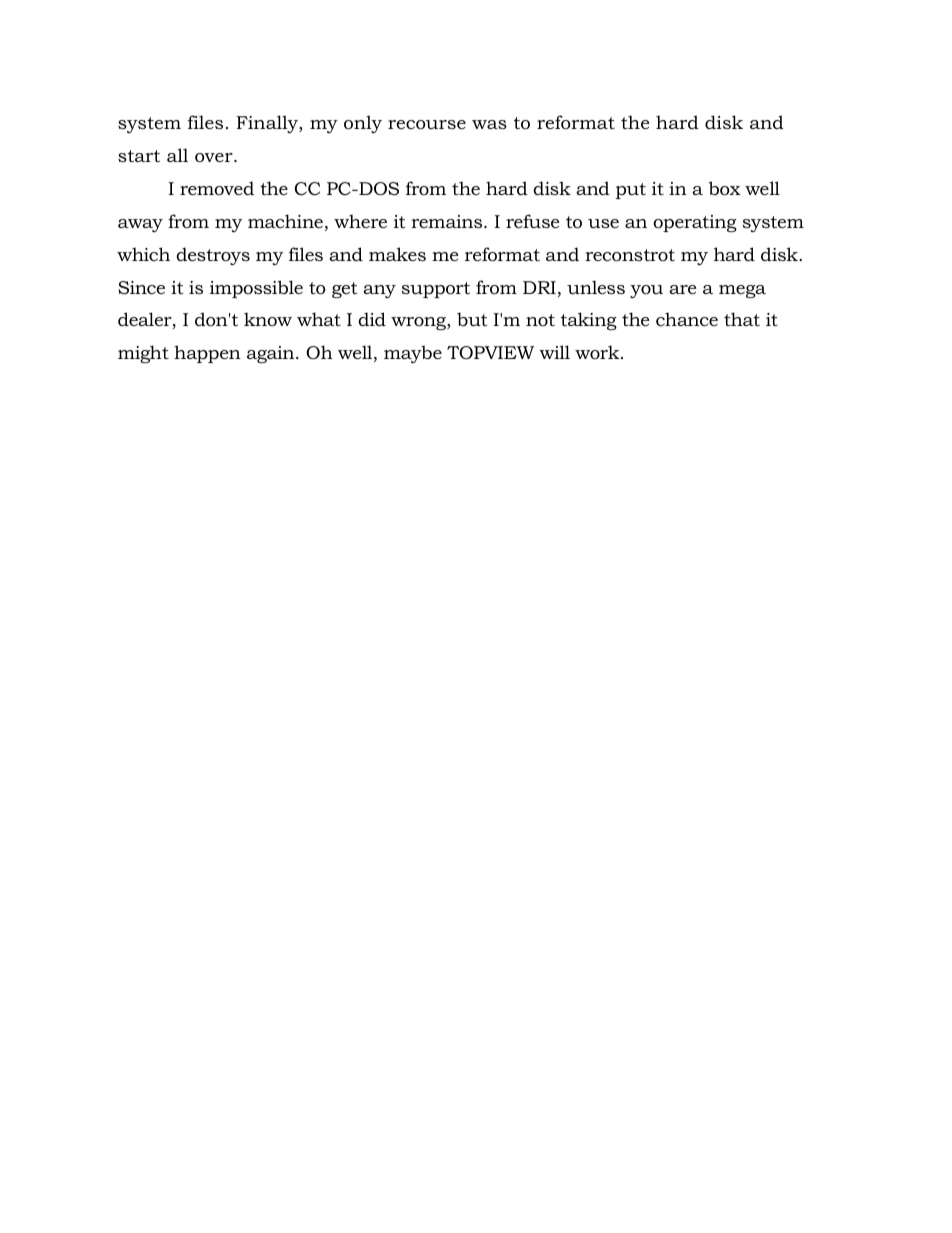  I want to click on remains, so click(448, 221).
